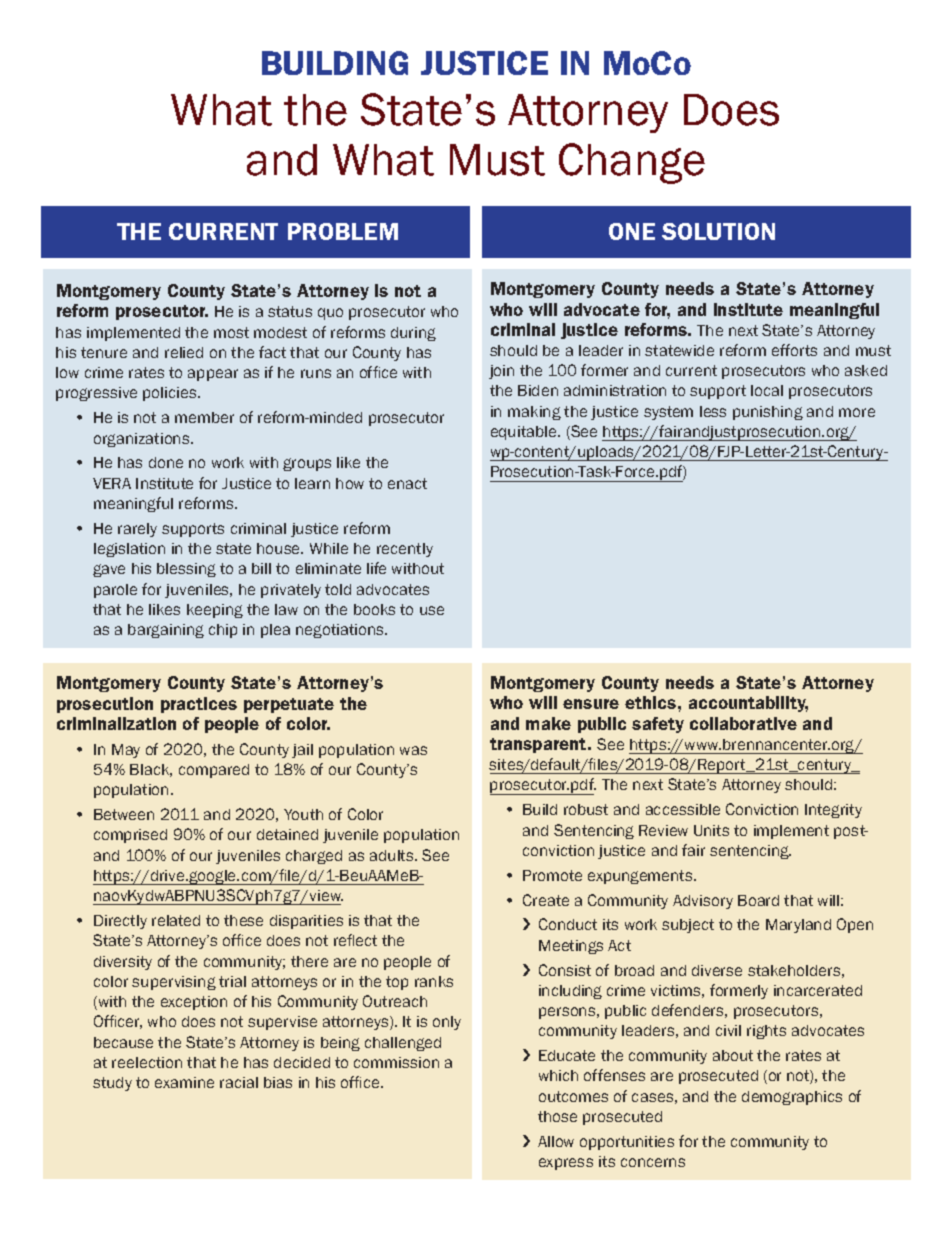 This screenshot has width=952, height=1233. Describe the element at coordinates (166, 631) in the screenshot. I see `bargaining` at that location.
